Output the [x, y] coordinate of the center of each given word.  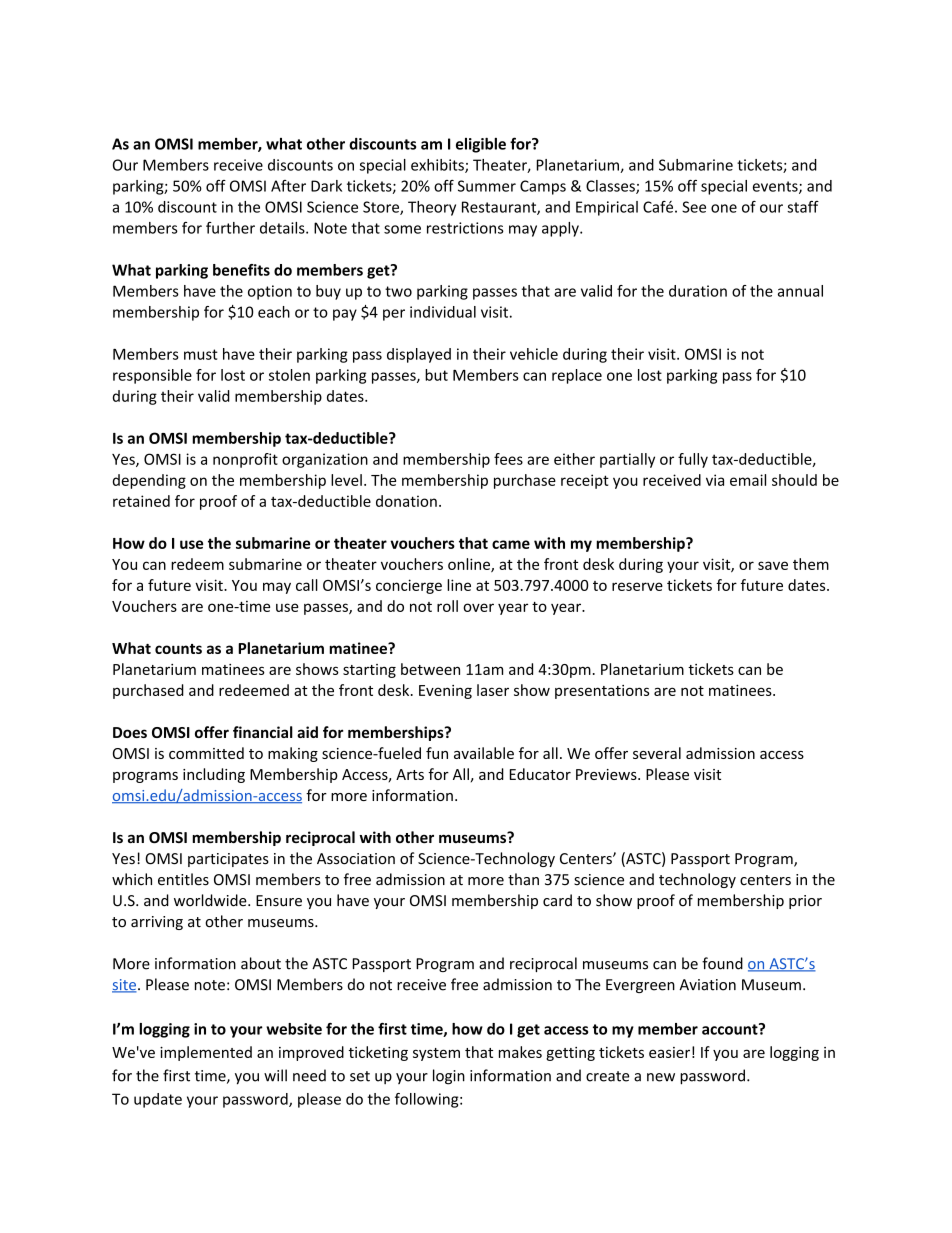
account [731, 1029]
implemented [206, 1053]
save [773, 565]
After [288, 186]
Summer [487, 186]
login [449, 1077]
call [307, 585]
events [776, 187]
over [478, 607]
